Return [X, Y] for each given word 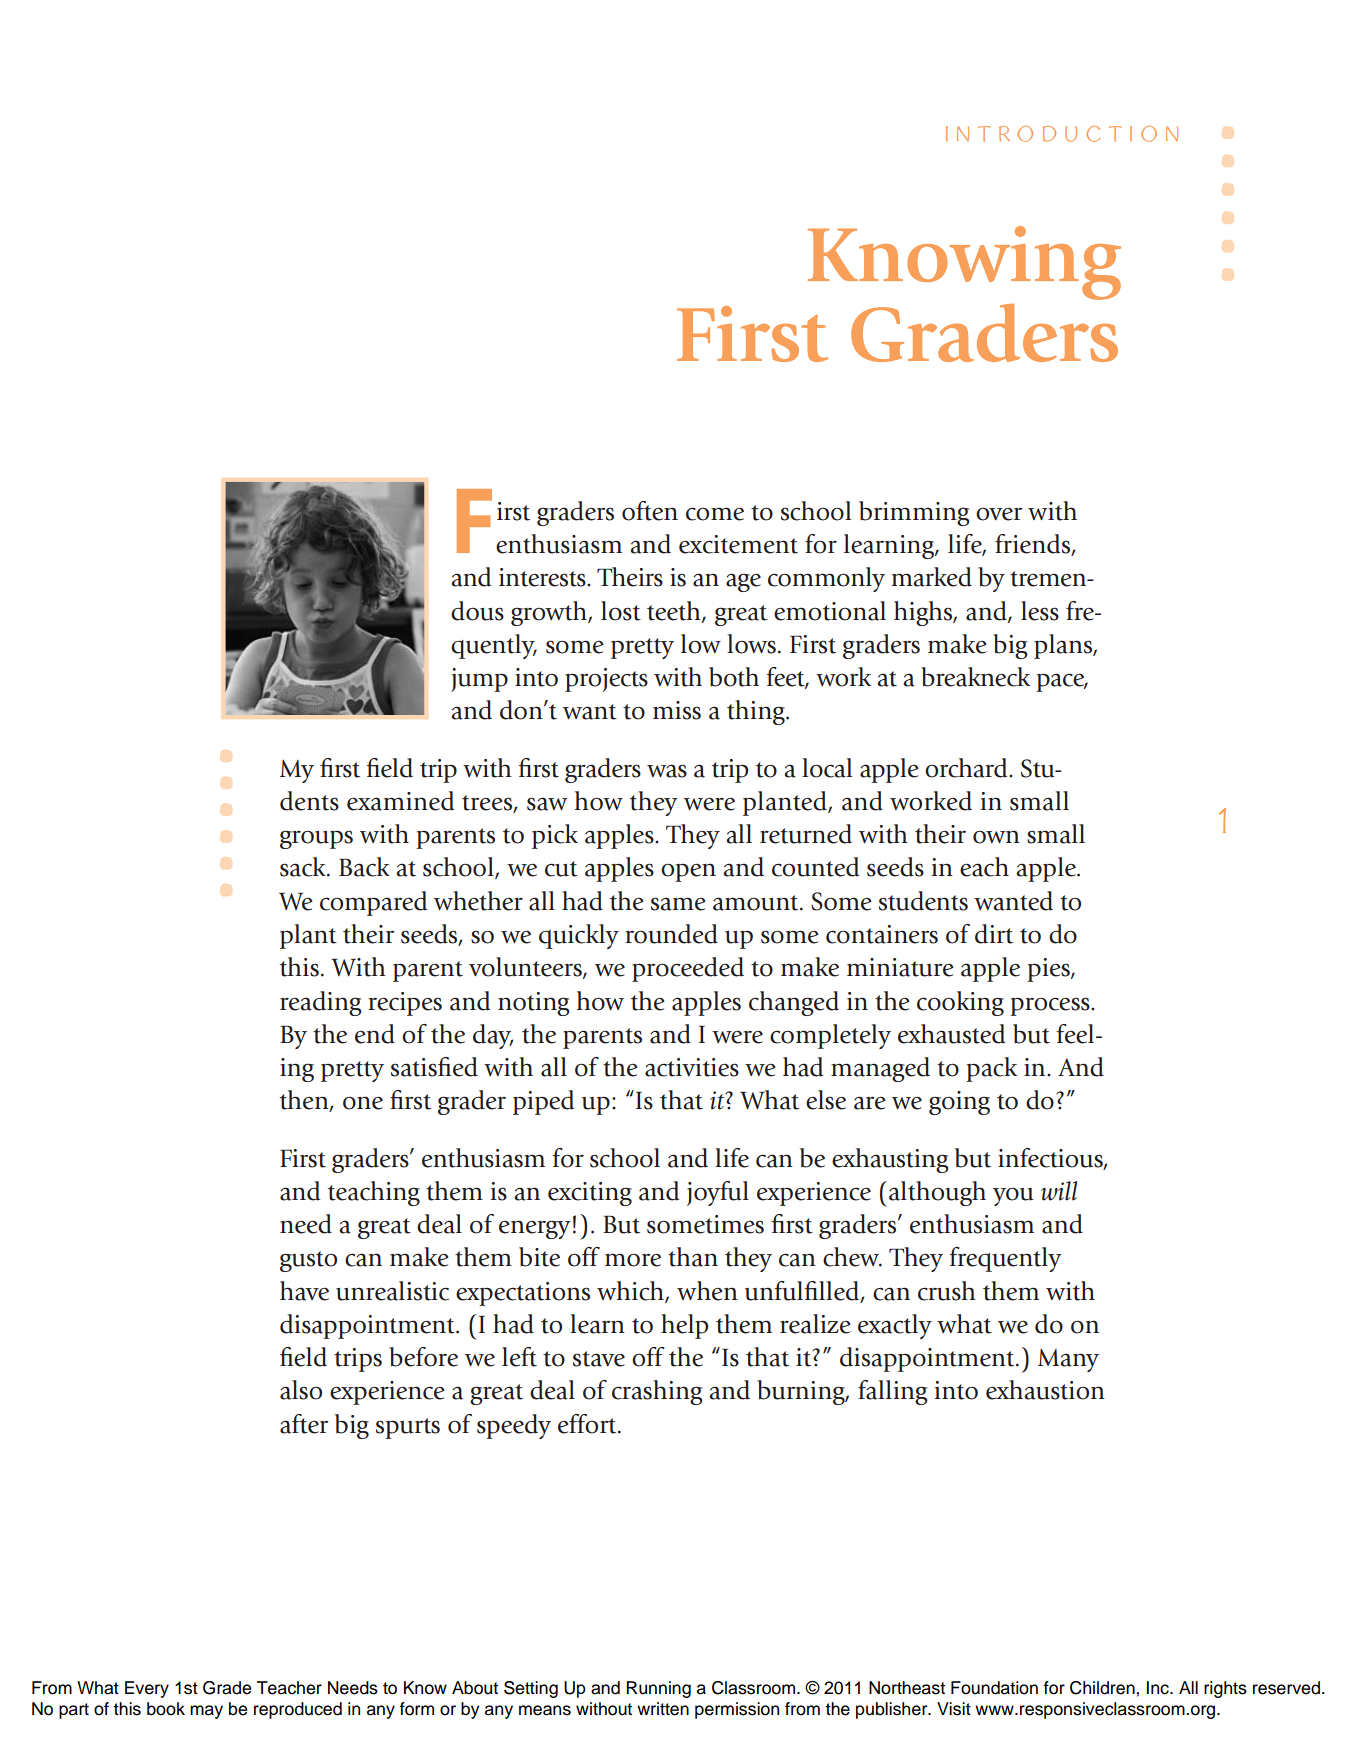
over [999, 514]
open [688, 872]
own [996, 837]
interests [543, 577]
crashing [657, 1392]
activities [692, 1067]
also [301, 1390]
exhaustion [1045, 1390]
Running [658, 1689]
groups [316, 839]
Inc [1159, 1688]
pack [991, 1069]
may [206, 1712]
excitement [738, 544]
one [363, 1103]
